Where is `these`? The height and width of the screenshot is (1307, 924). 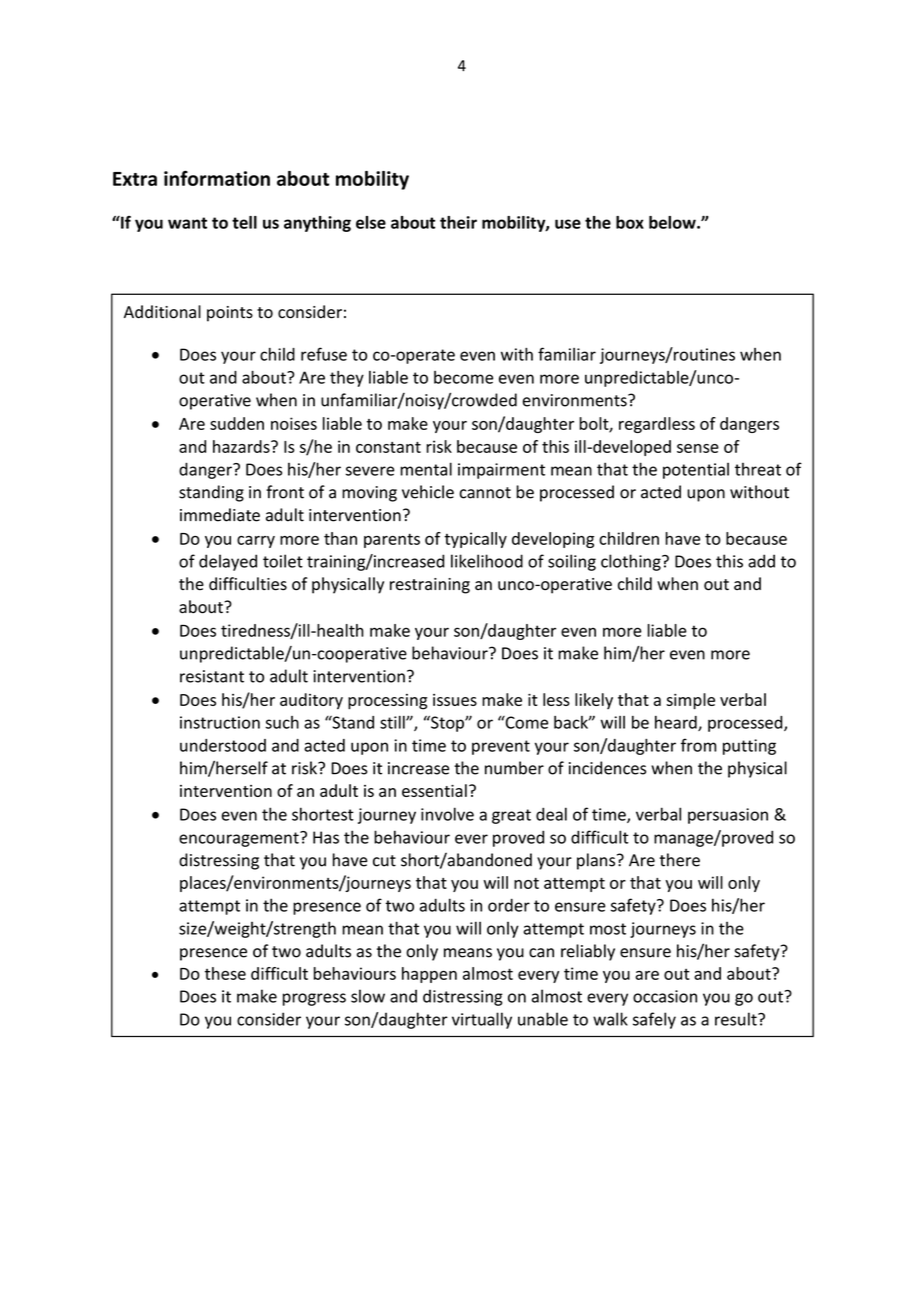 these is located at coordinates (225, 973).
